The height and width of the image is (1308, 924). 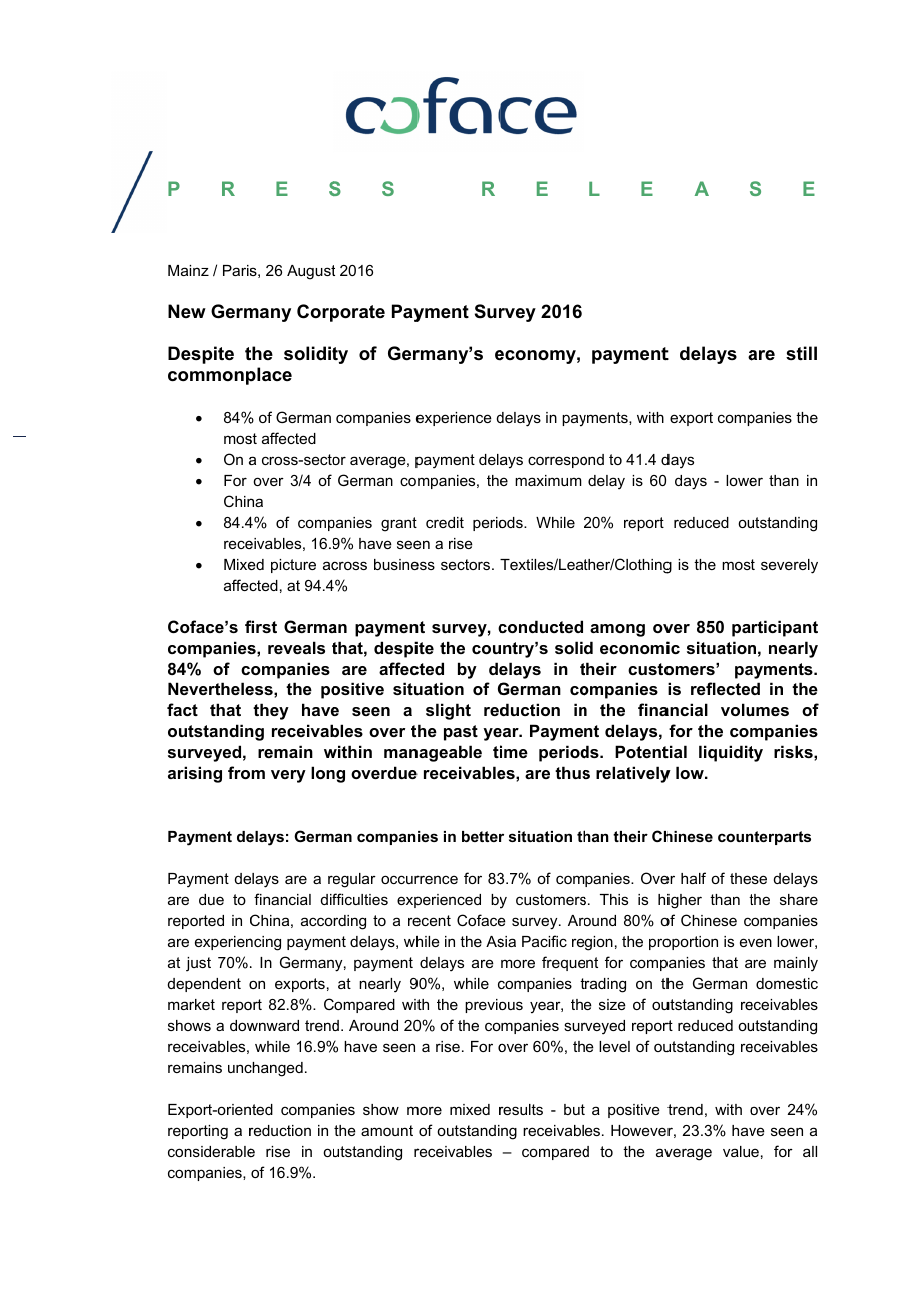 I want to click on August, so click(x=311, y=272).
